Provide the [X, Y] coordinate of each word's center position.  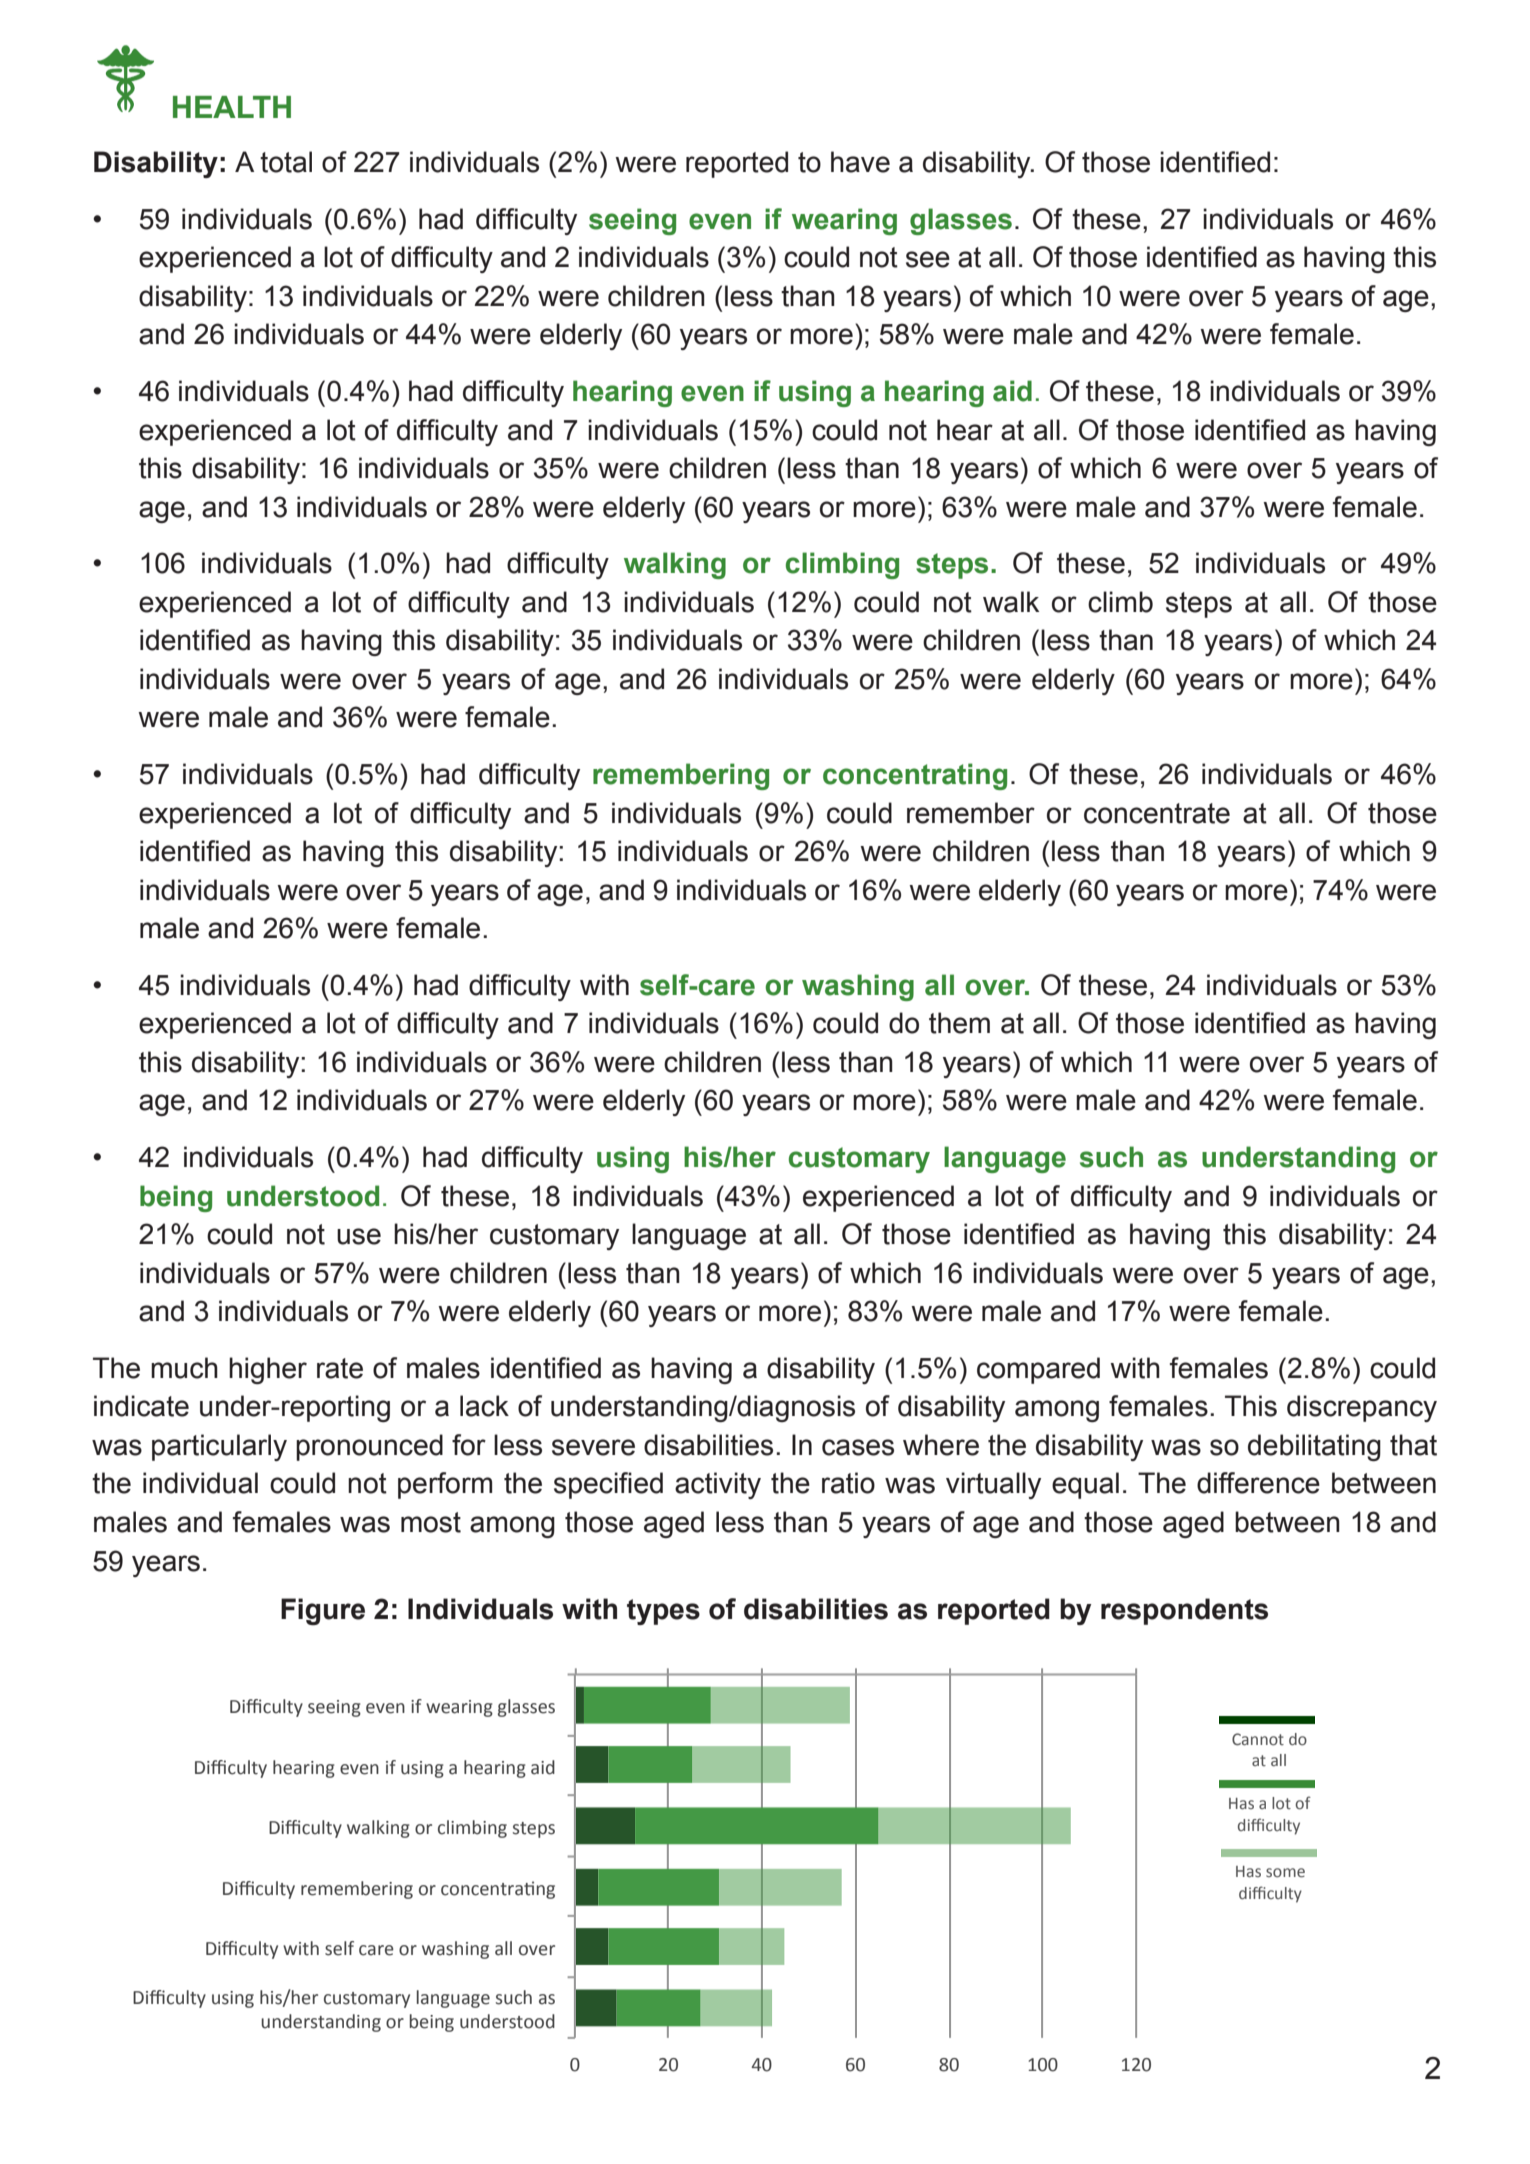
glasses [961, 221]
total [286, 162]
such [1111, 1157]
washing [858, 987]
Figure [323, 1611]
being [176, 1198]
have [860, 162]
